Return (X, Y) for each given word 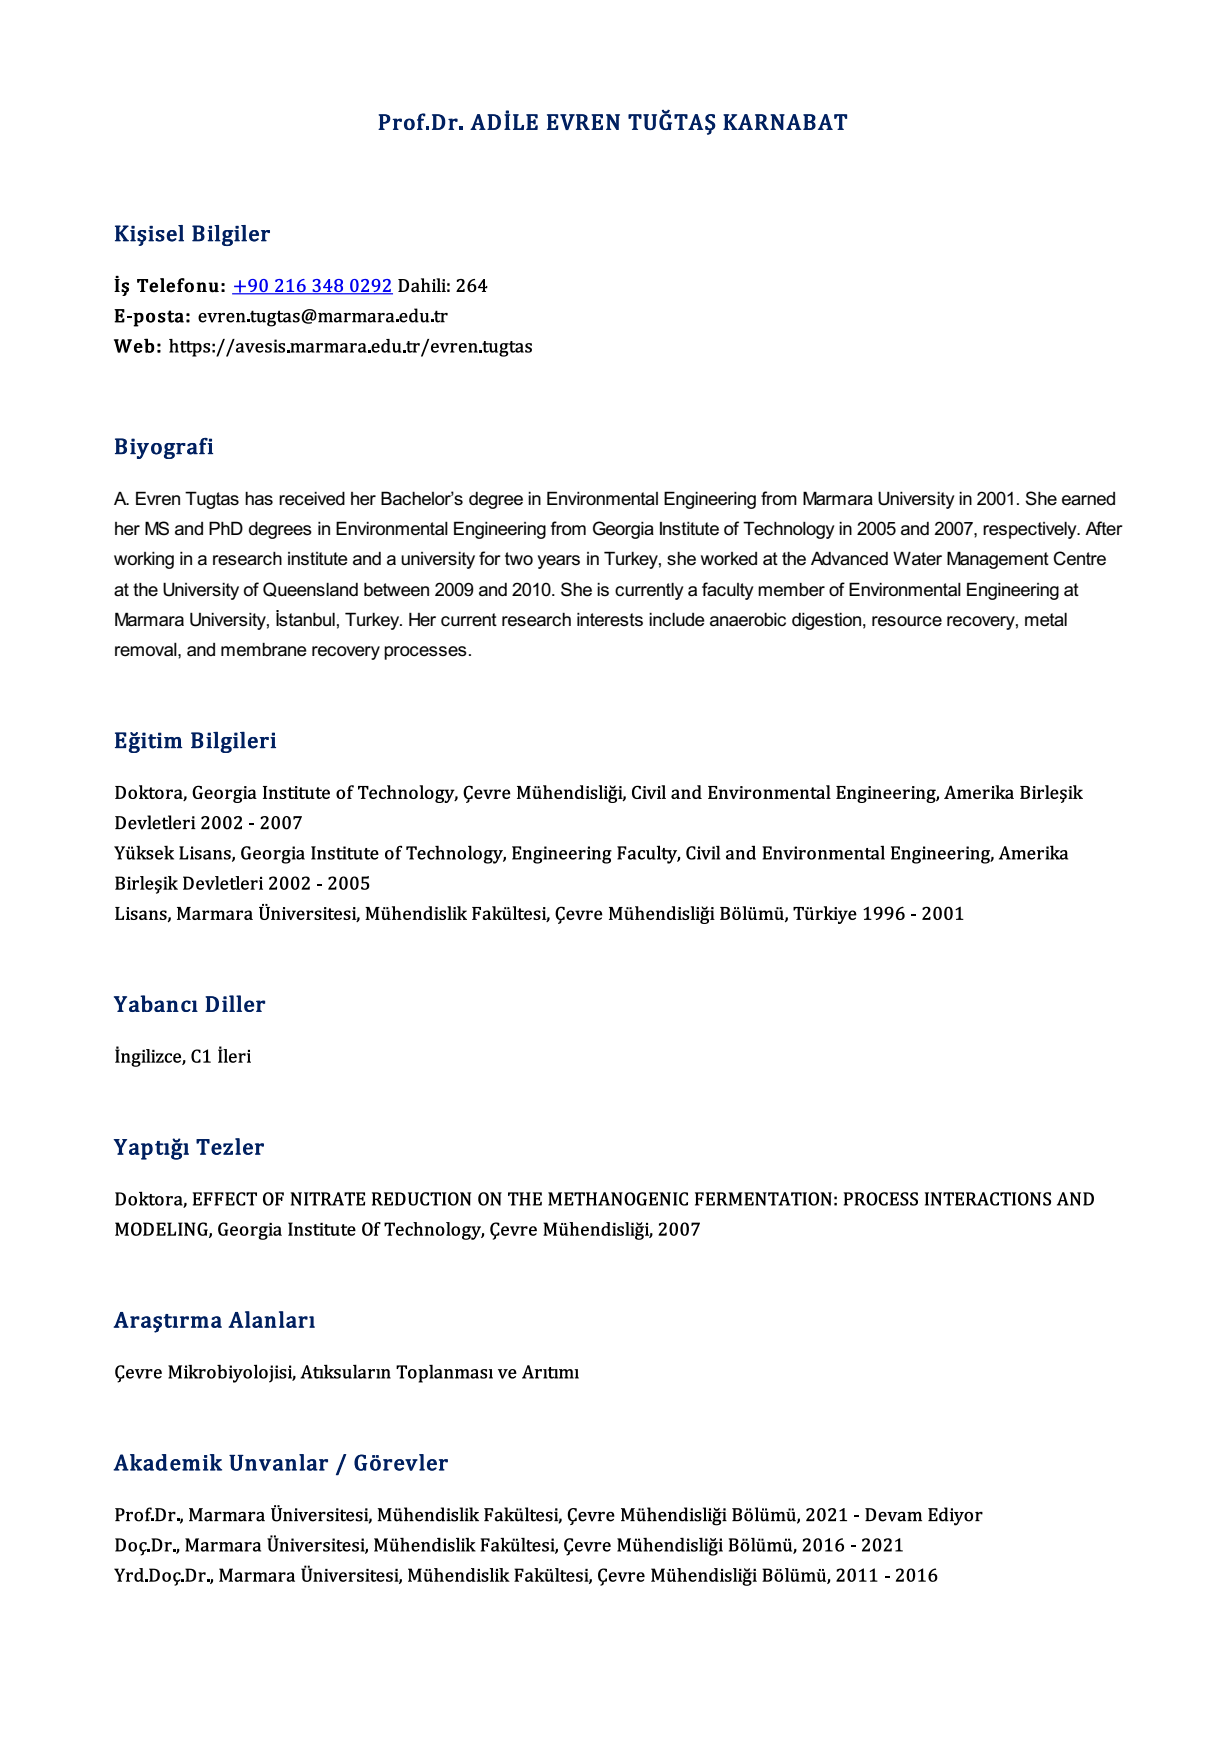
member (791, 590)
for (490, 558)
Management (998, 560)
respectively (1031, 530)
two (519, 558)
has (259, 499)
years (559, 562)
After (1104, 528)
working (144, 560)
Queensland (310, 589)
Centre (1079, 558)
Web (134, 345)
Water (917, 558)
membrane (264, 650)
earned (1088, 499)
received (312, 499)
